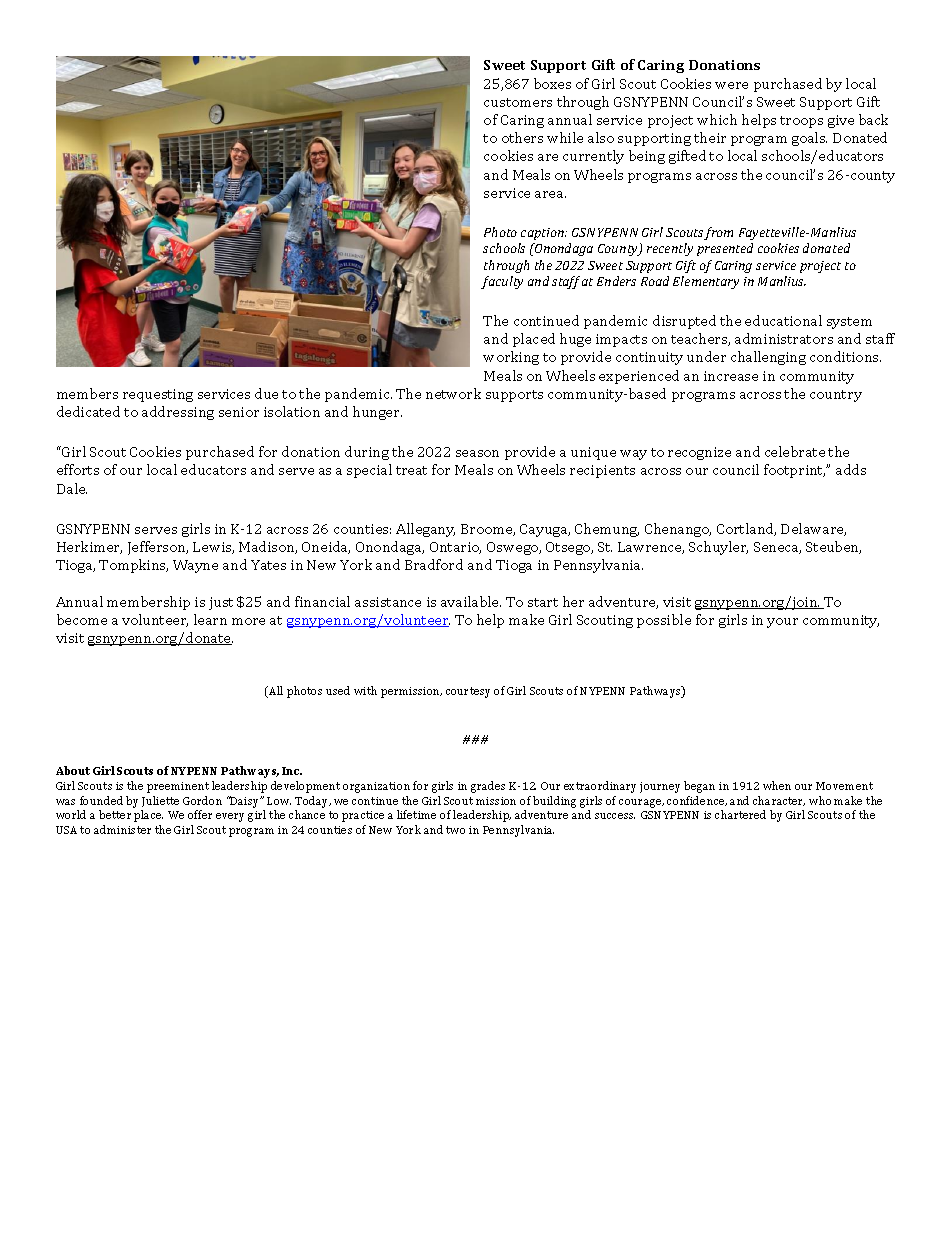  I want to click on working, so click(511, 358).
